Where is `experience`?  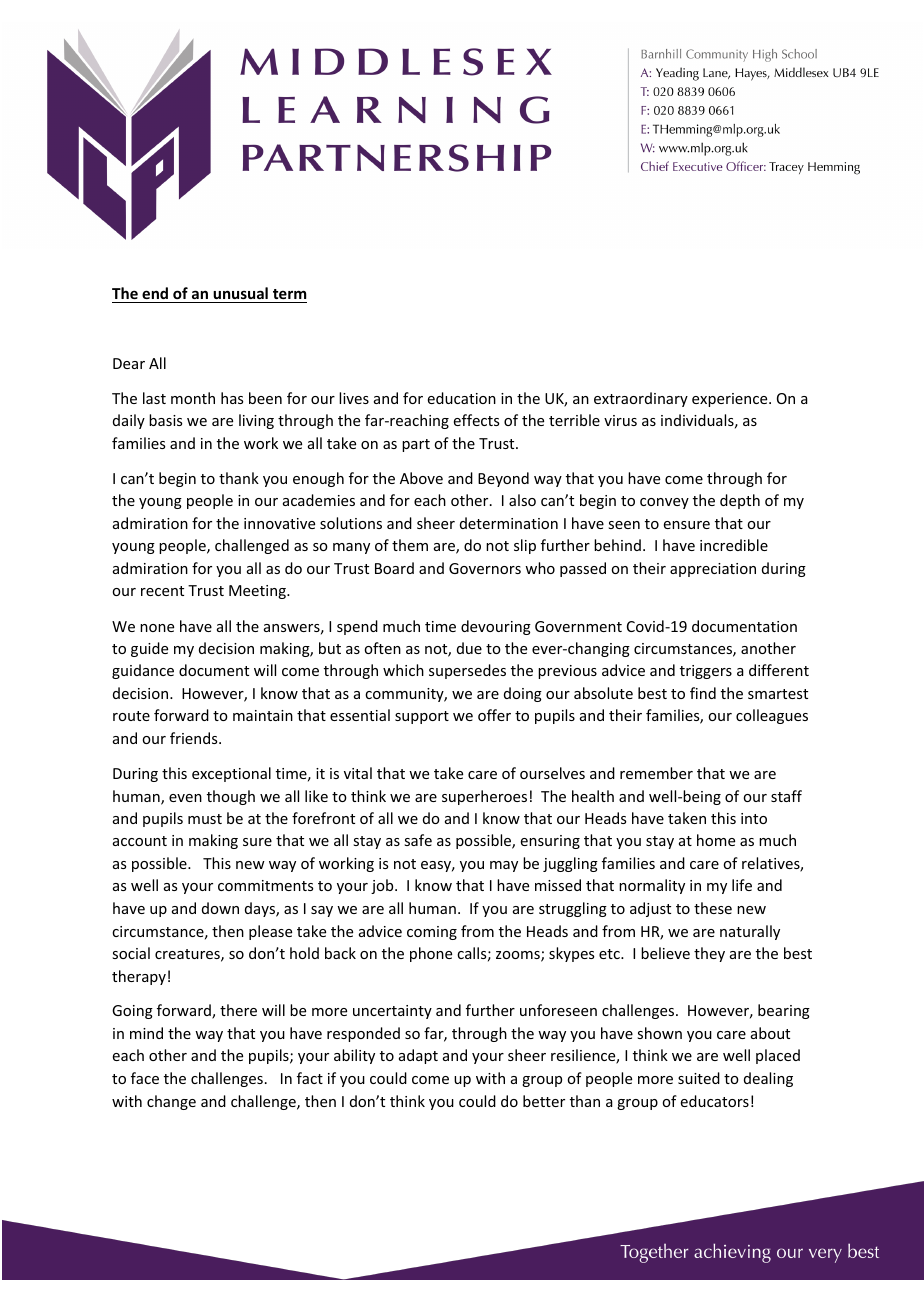 experience is located at coordinates (731, 400).
